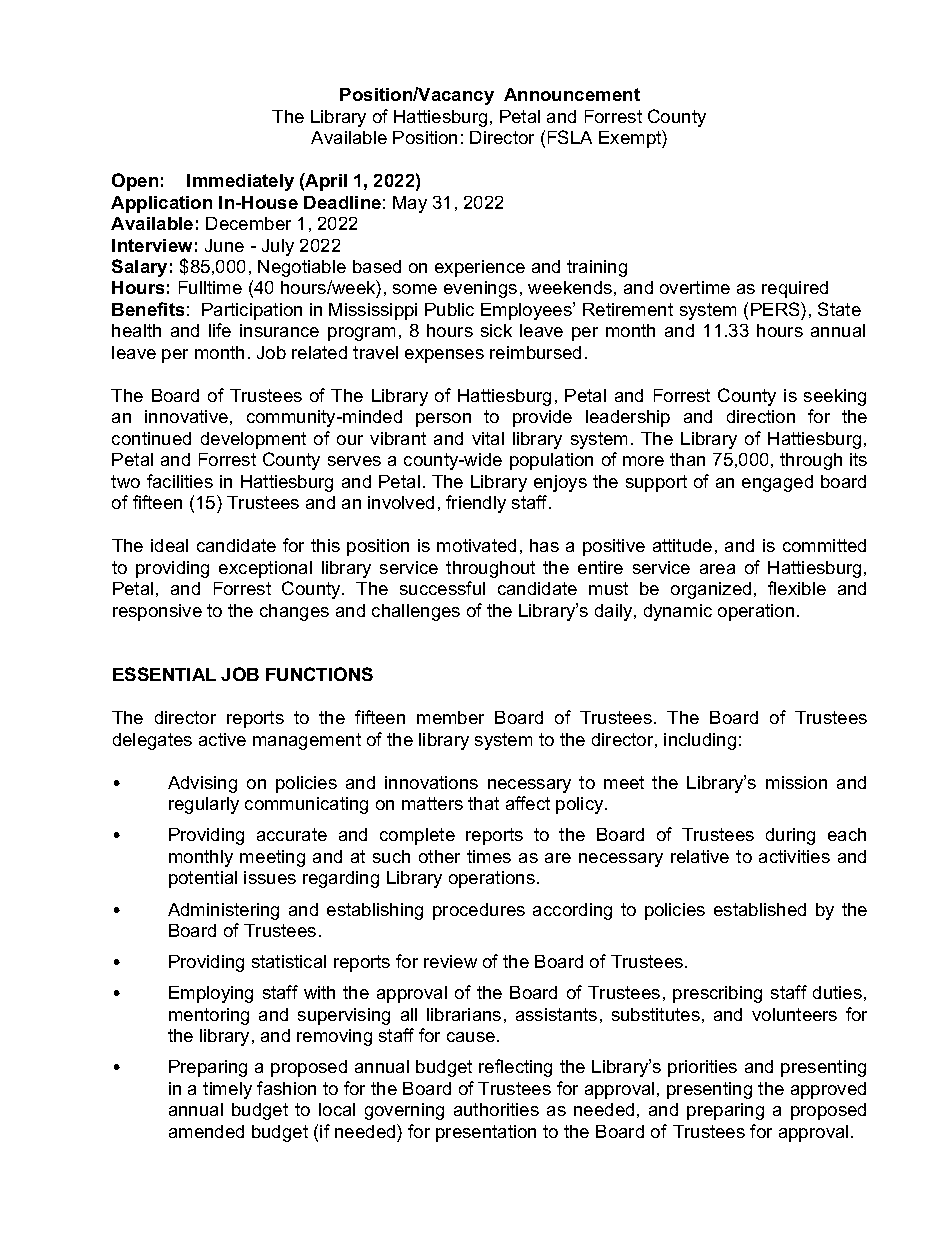 Image resolution: width=952 pixels, height=1233 pixels. What do you see at coordinates (572, 94) in the screenshot?
I see `Announcement` at bounding box center [572, 94].
